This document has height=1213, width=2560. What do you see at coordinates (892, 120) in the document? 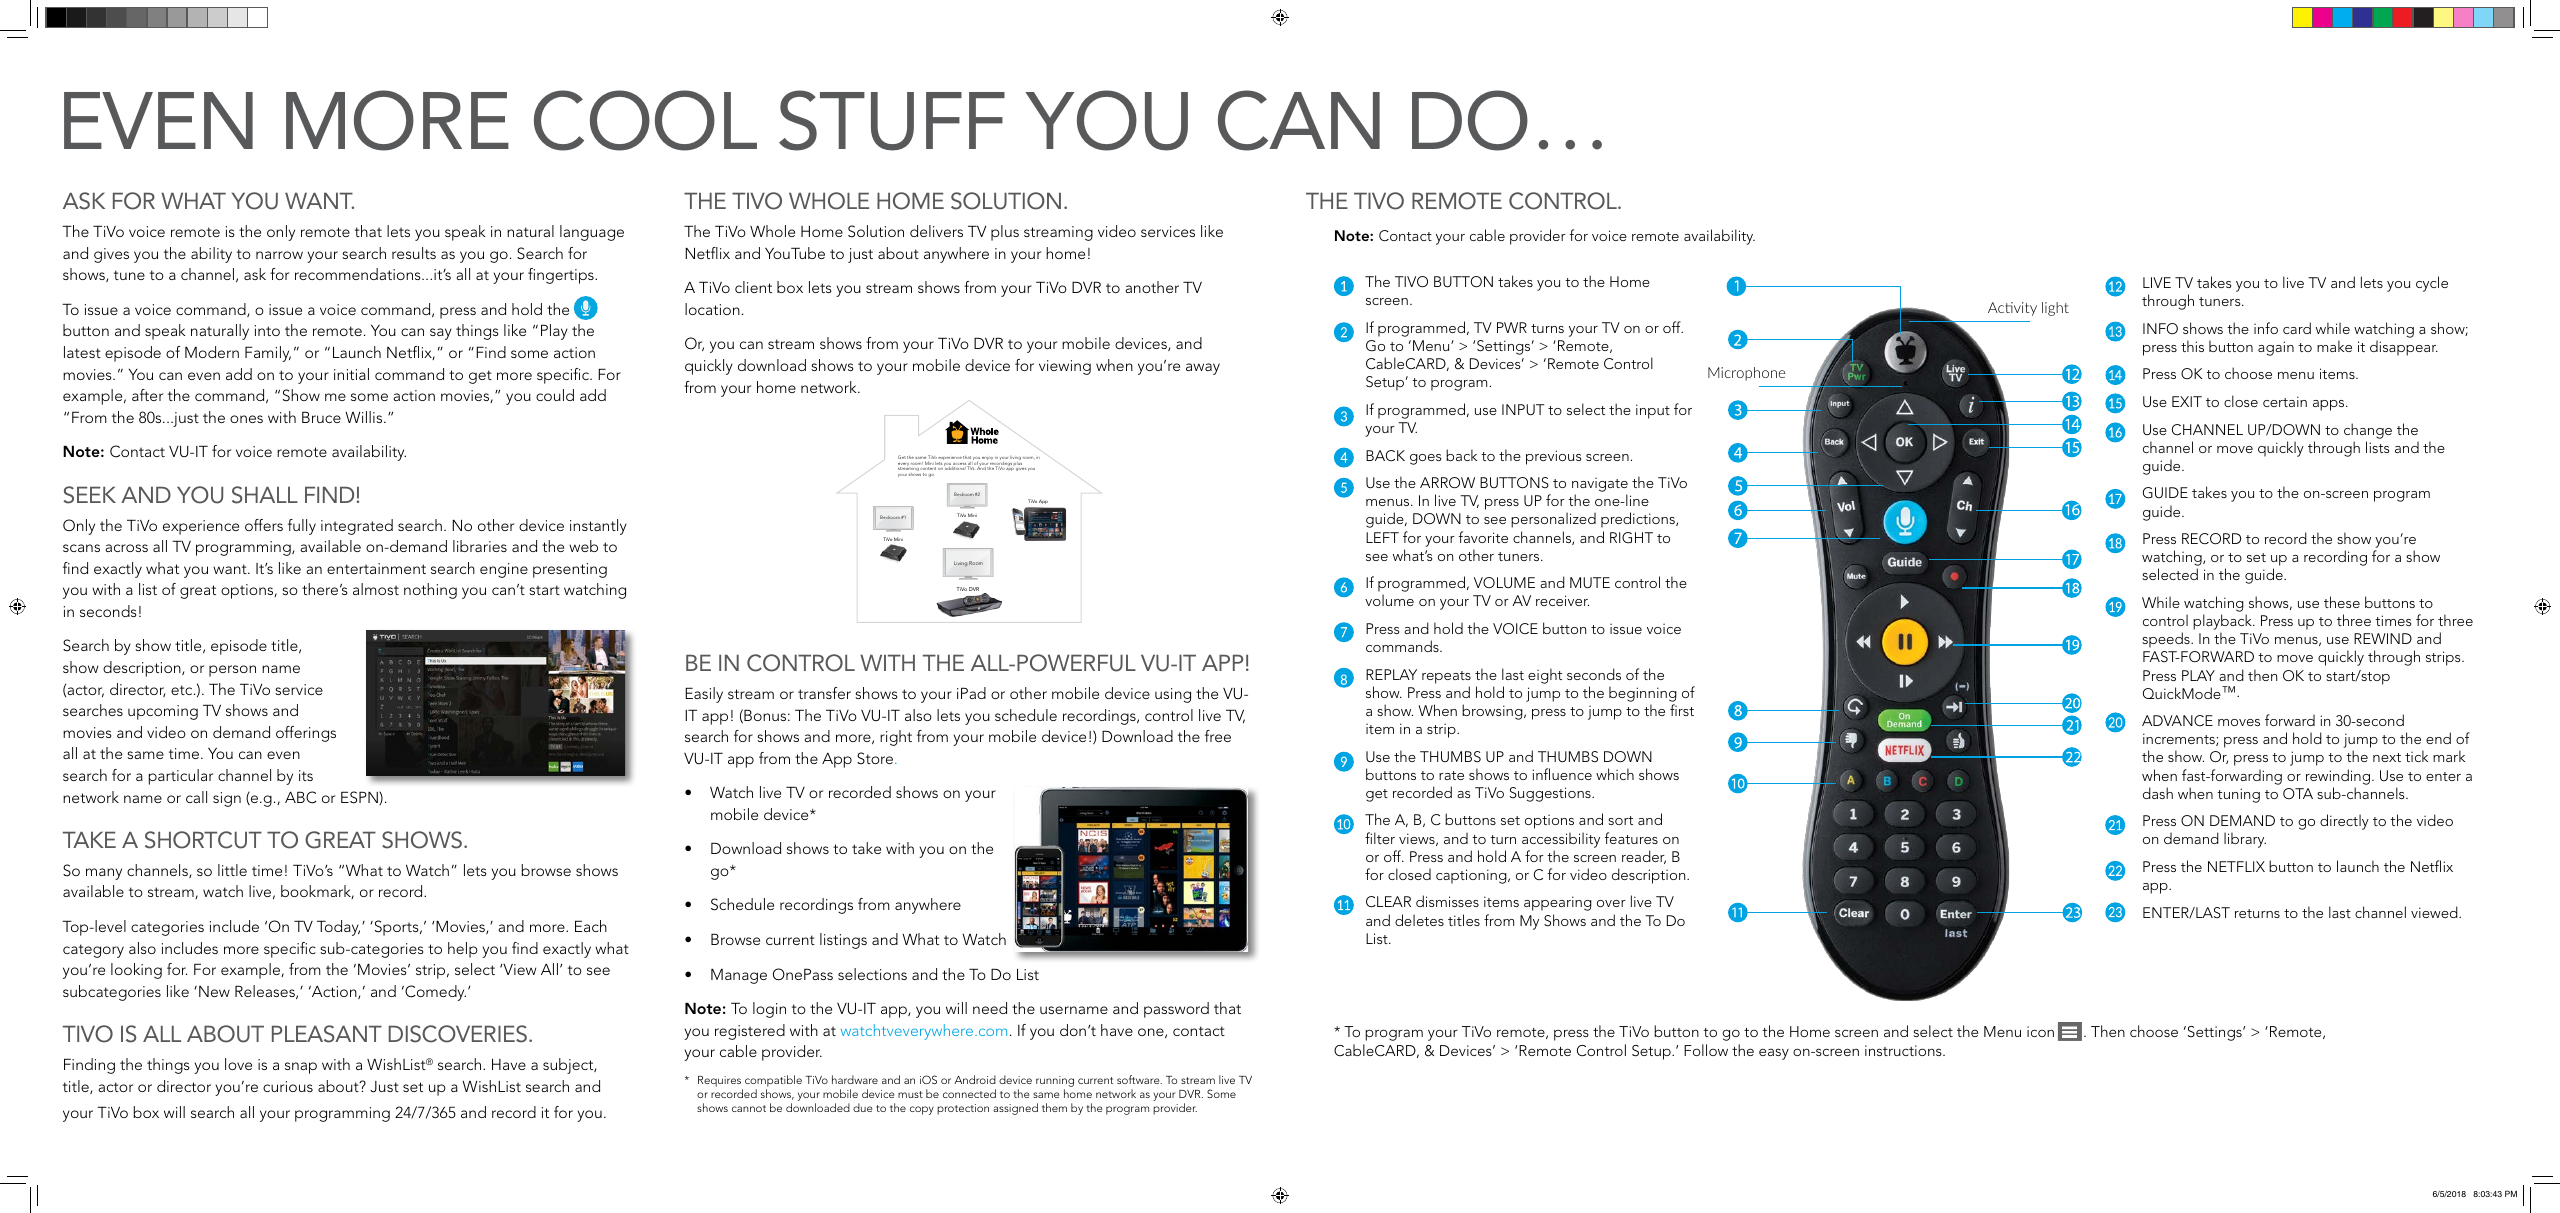
I see `STUFF` at bounding box center [892, 120].
